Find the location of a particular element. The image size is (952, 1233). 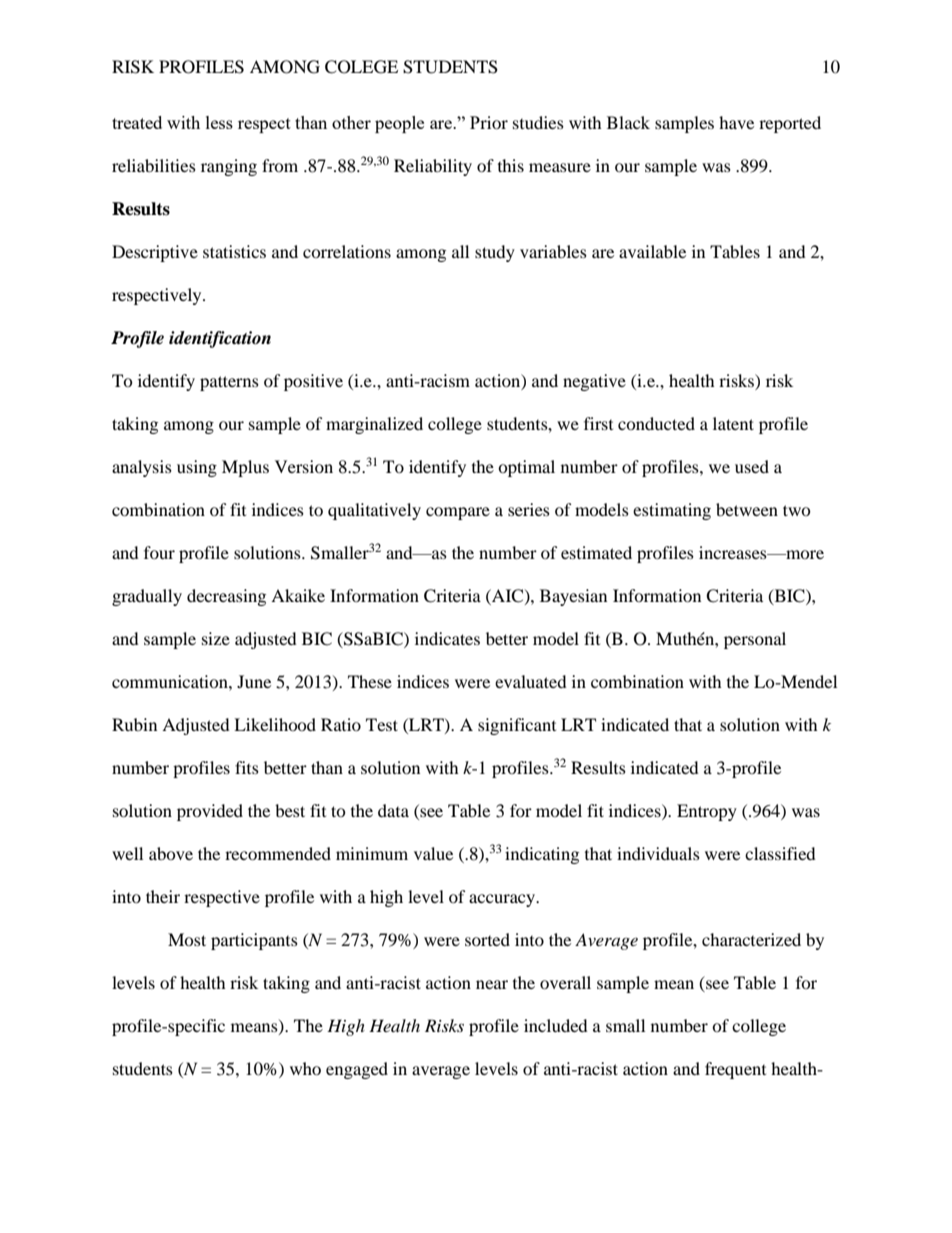

who is located at coordinates (305, 1068).
